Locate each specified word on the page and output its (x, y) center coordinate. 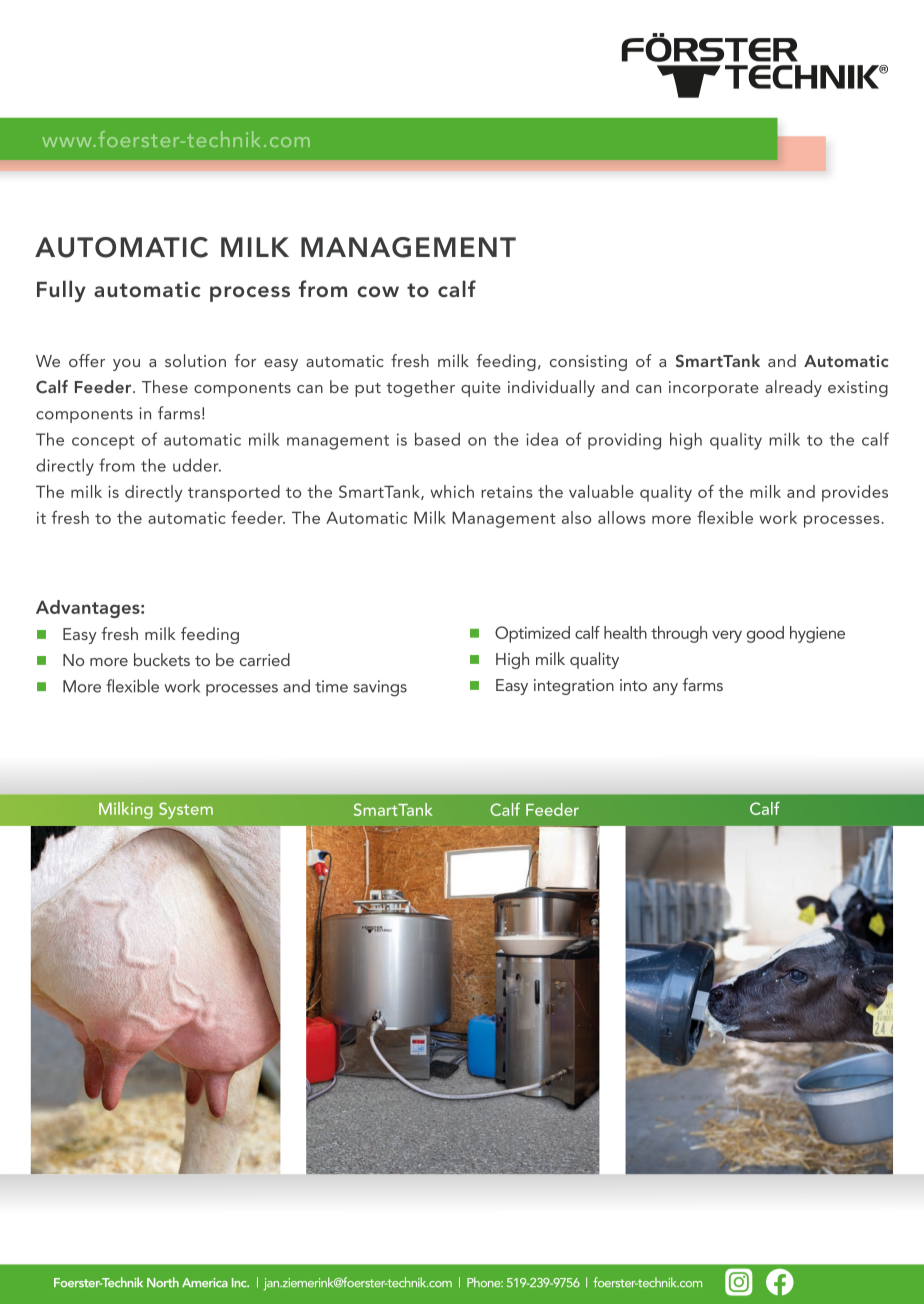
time (331, 686)
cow (378, 291)
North (163, 1282)
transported (234, 493)
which (452, 491)
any (665, 689)
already (793, 388)
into (633, 685)
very (727, 636)
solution (195, 360)
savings (380, 688)
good (765, 634)
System (186, 810)
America (205, 1283)
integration (574, 687)
